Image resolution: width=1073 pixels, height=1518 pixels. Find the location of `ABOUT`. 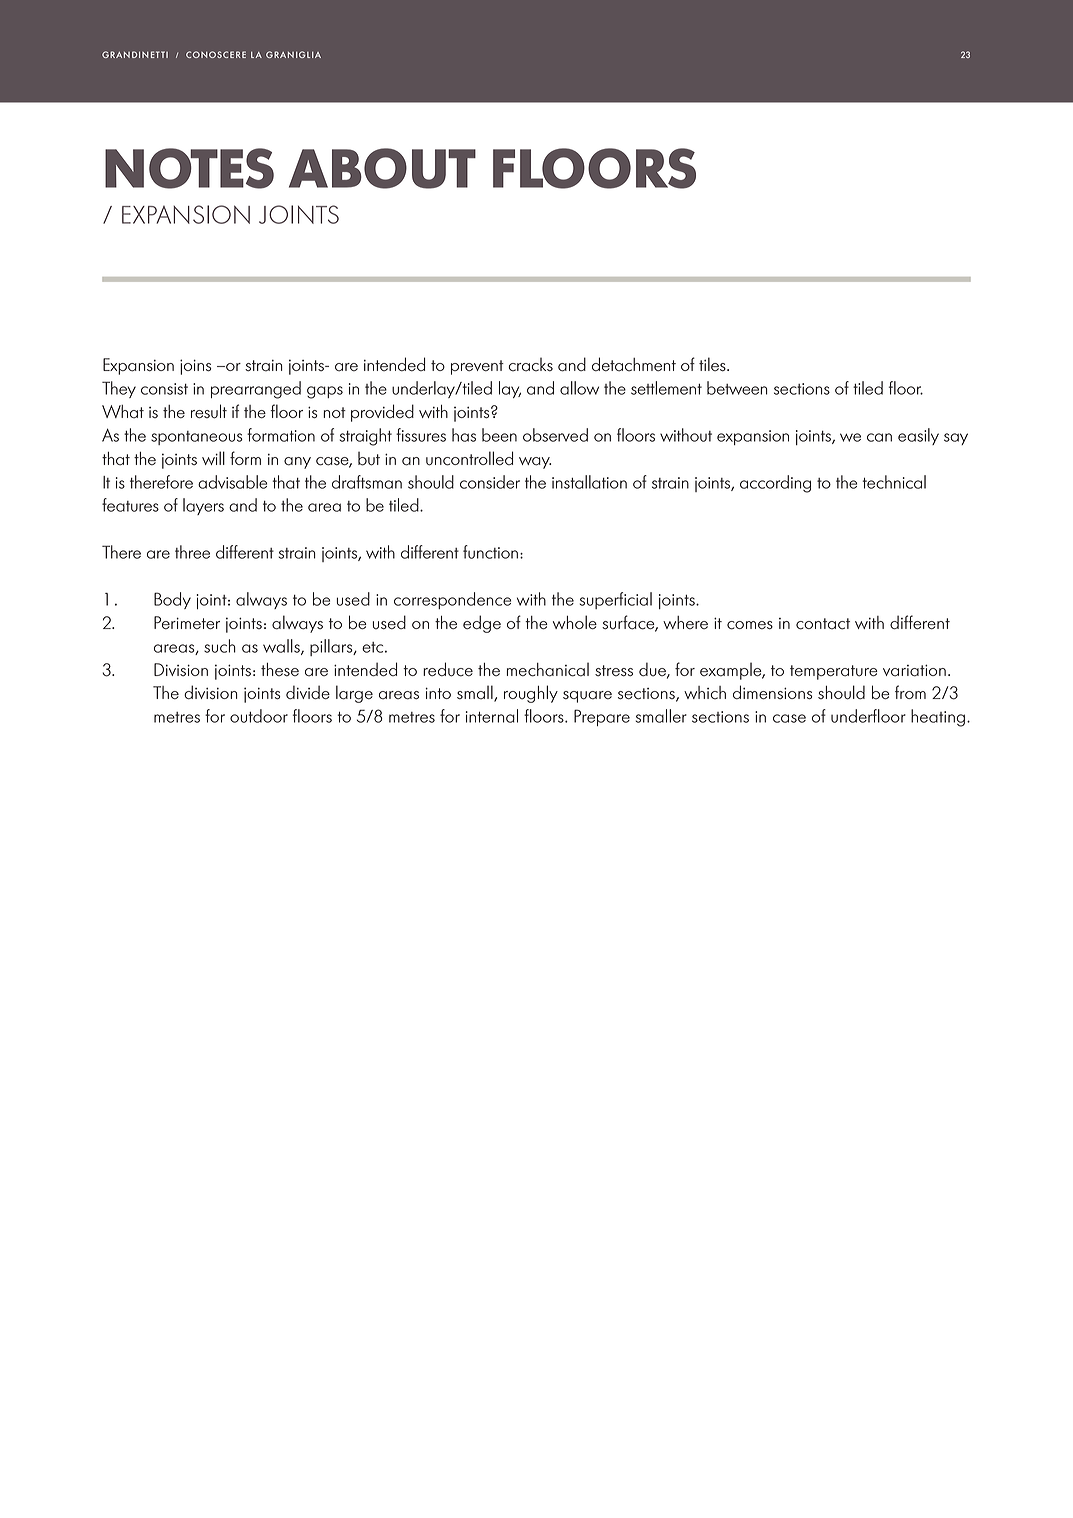

ABOUT is located at coordinates (382, 168).
